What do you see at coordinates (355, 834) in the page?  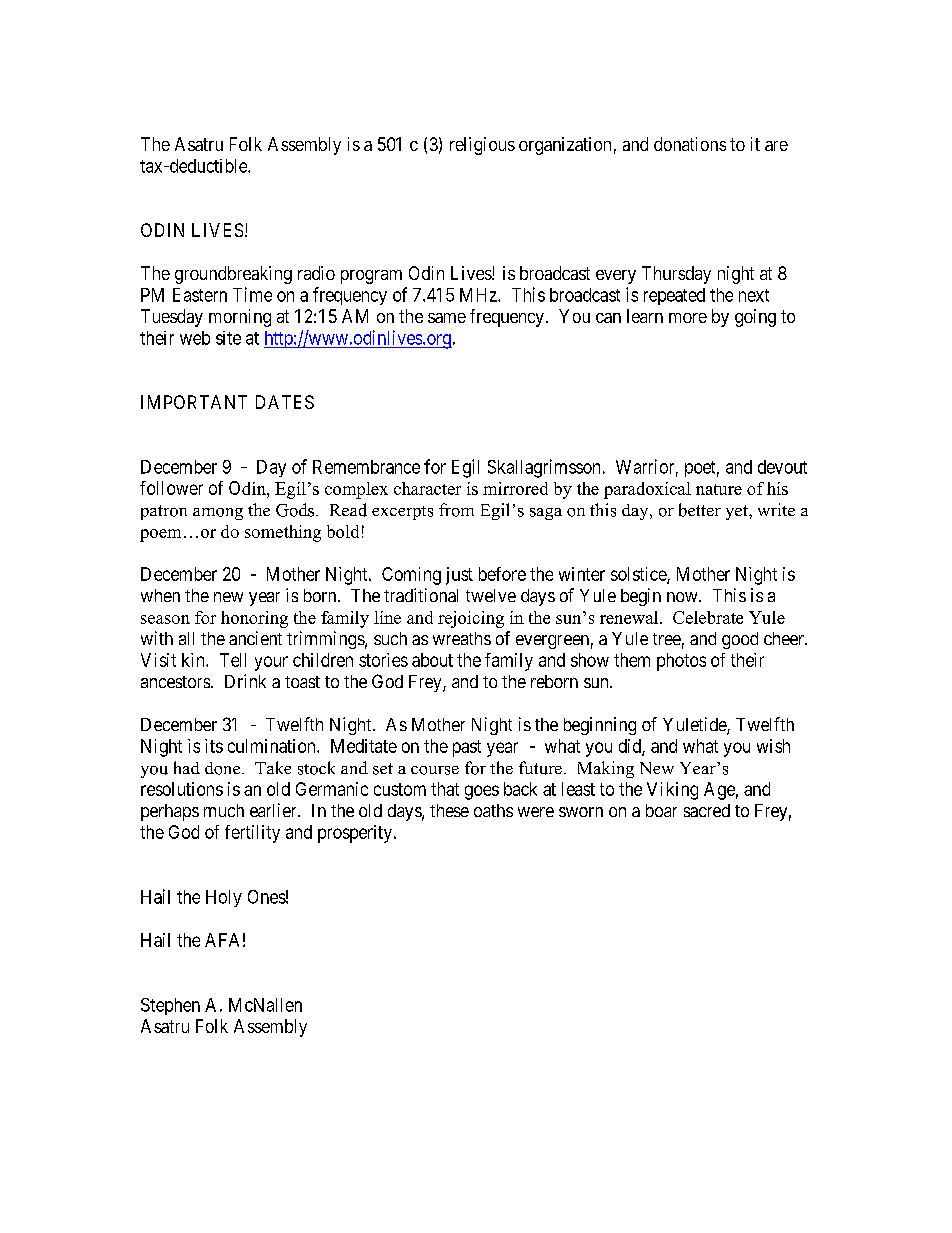 I see `prosperity` at bounding box center [355, 834].
